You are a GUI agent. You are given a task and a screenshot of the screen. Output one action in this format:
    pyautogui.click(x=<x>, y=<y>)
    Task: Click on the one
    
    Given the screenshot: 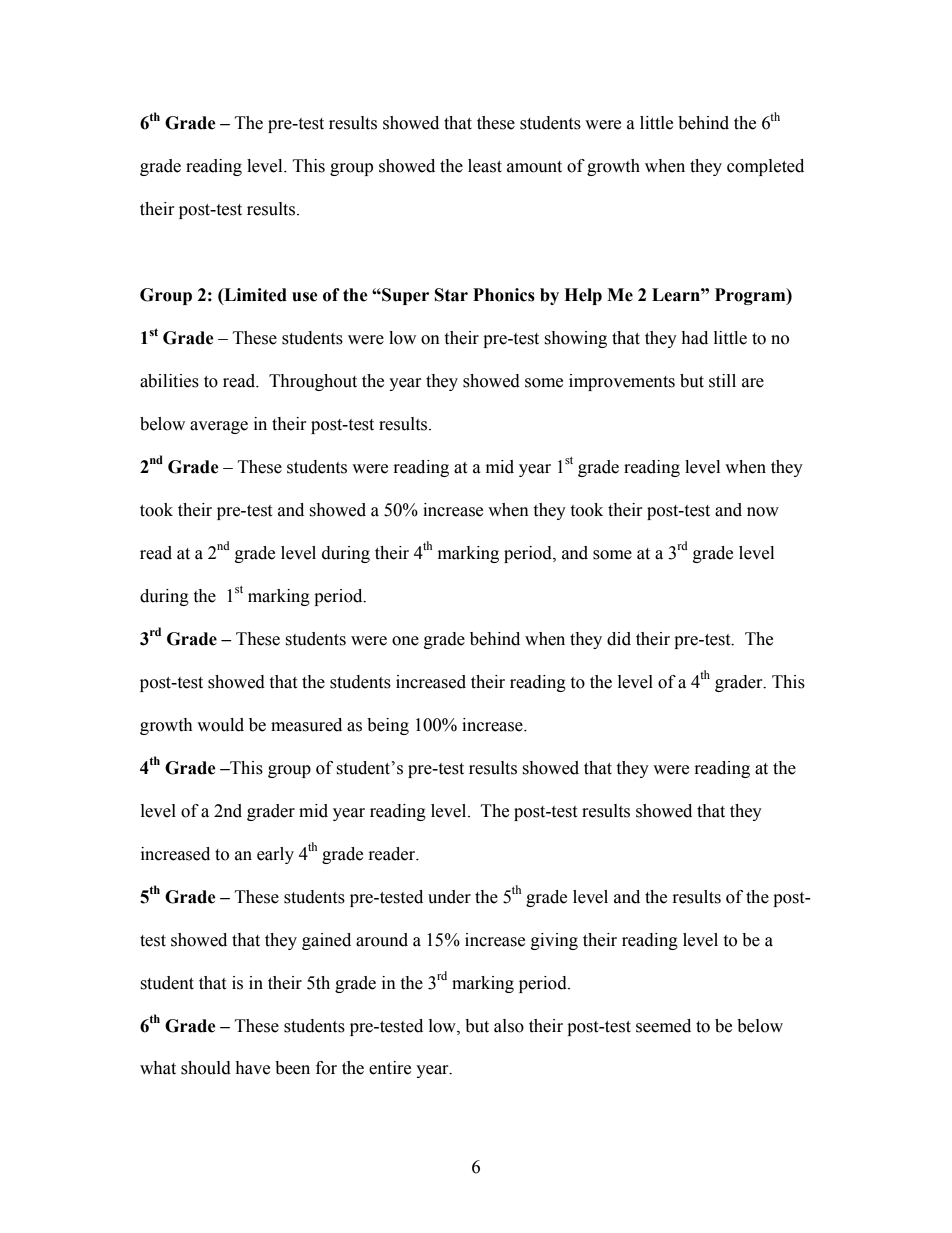 What is the action you would take?
    pyautogui.click(x=405, y=641)
